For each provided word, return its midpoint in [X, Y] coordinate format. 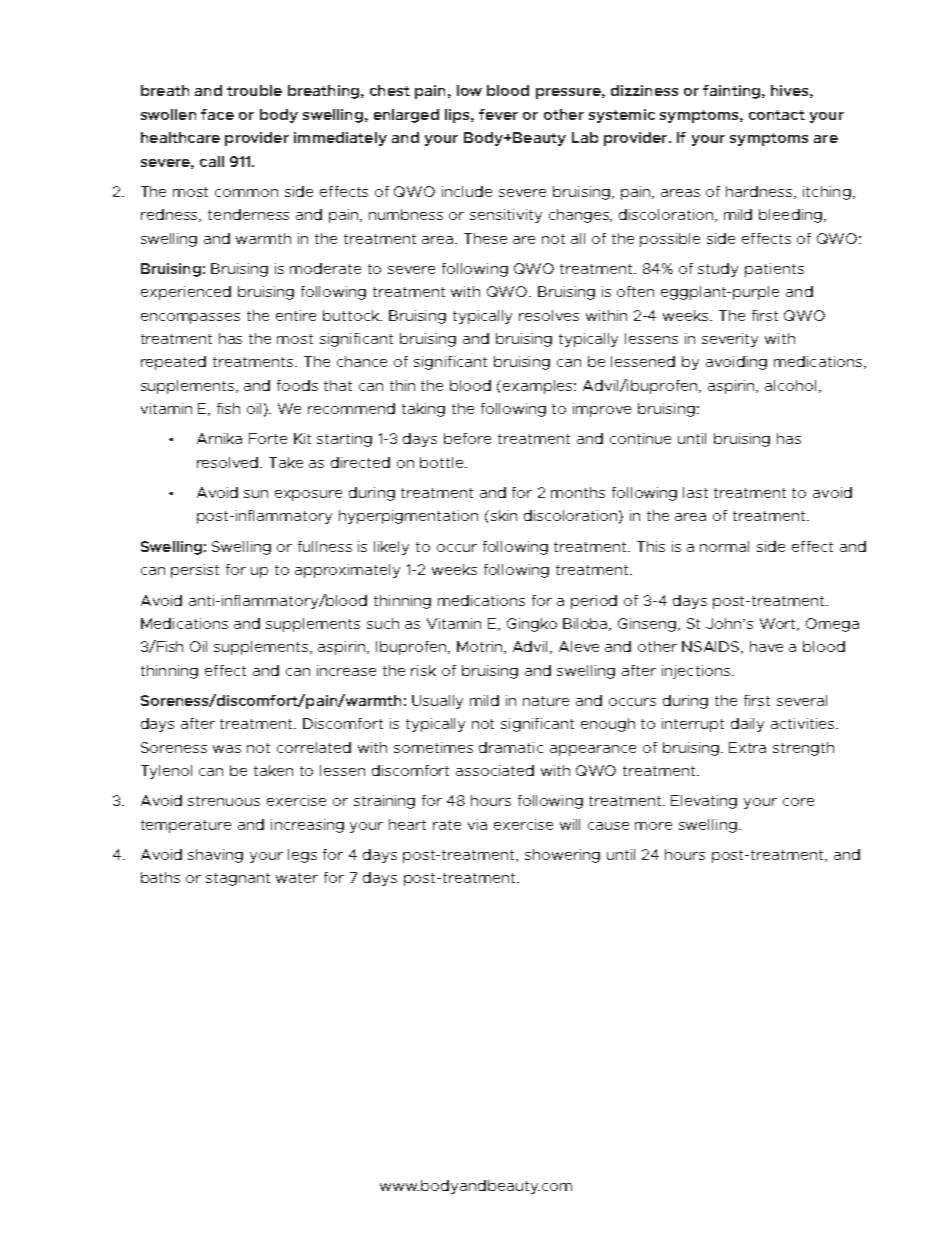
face [217, 114]
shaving [215, 856]
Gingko [532, 625]
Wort [779, 624]
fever [498, 114]
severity [730, 340]
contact [777, 115]
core [798, 802]
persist [195, 571]
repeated [173, 363]
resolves [549, 315]
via [477, 824]
